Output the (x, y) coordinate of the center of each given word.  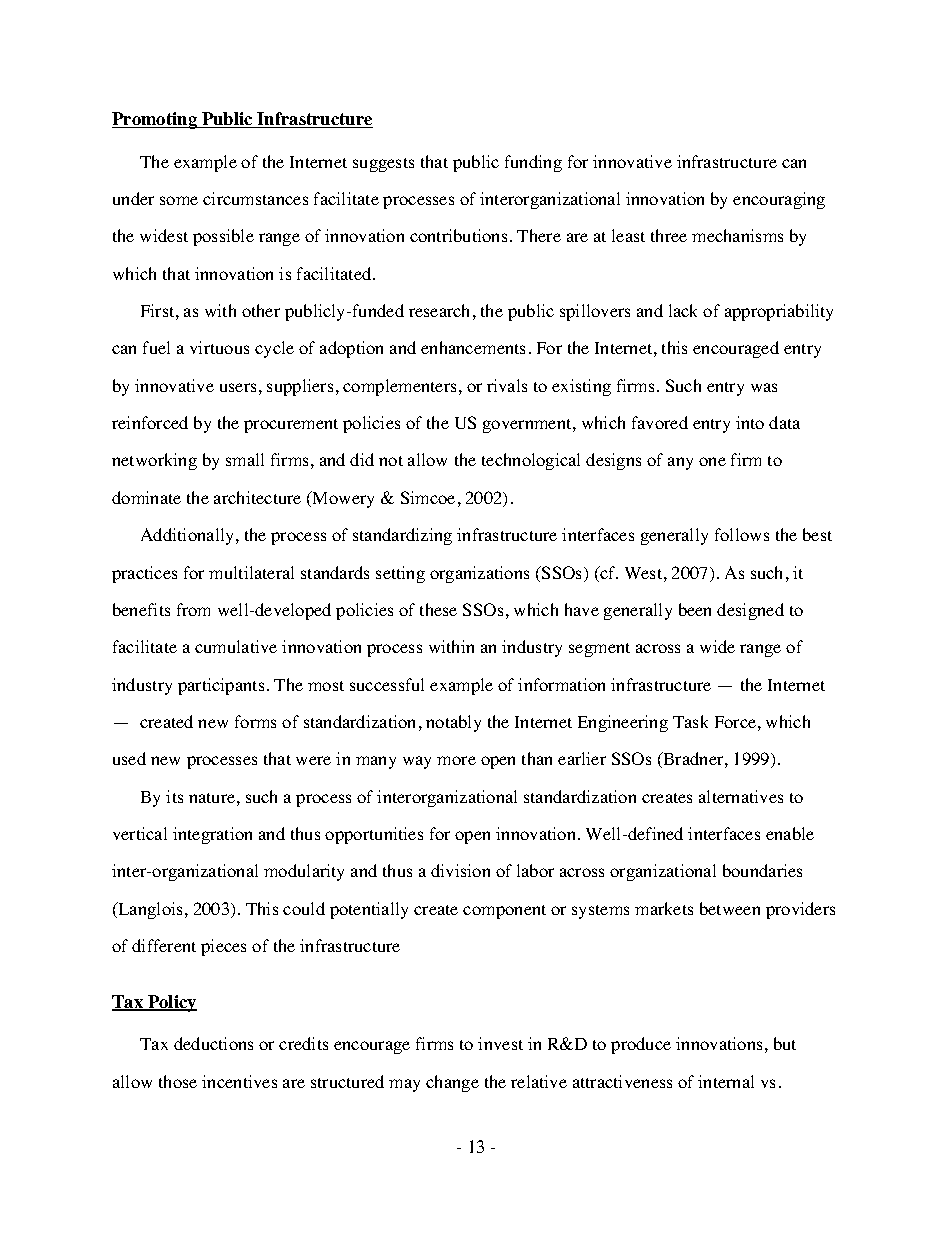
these (438, 609)
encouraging (779, 200)
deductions (213, 1043)
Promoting (155, 120)
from (193, 609)
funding (533, 163)
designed (750, 611)
